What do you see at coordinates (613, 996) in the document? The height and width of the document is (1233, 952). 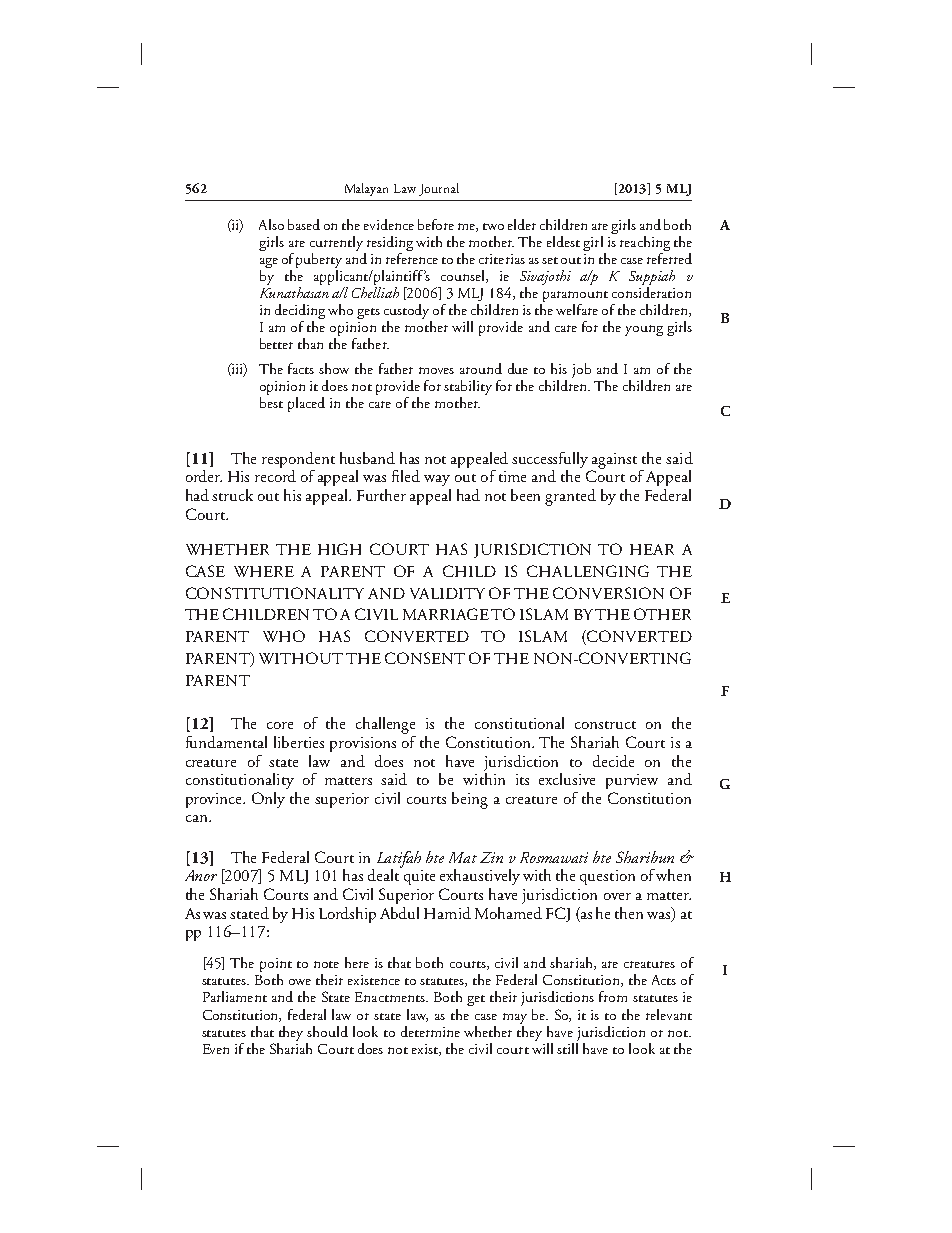 I see `from` at bounding box center [613, 996].
